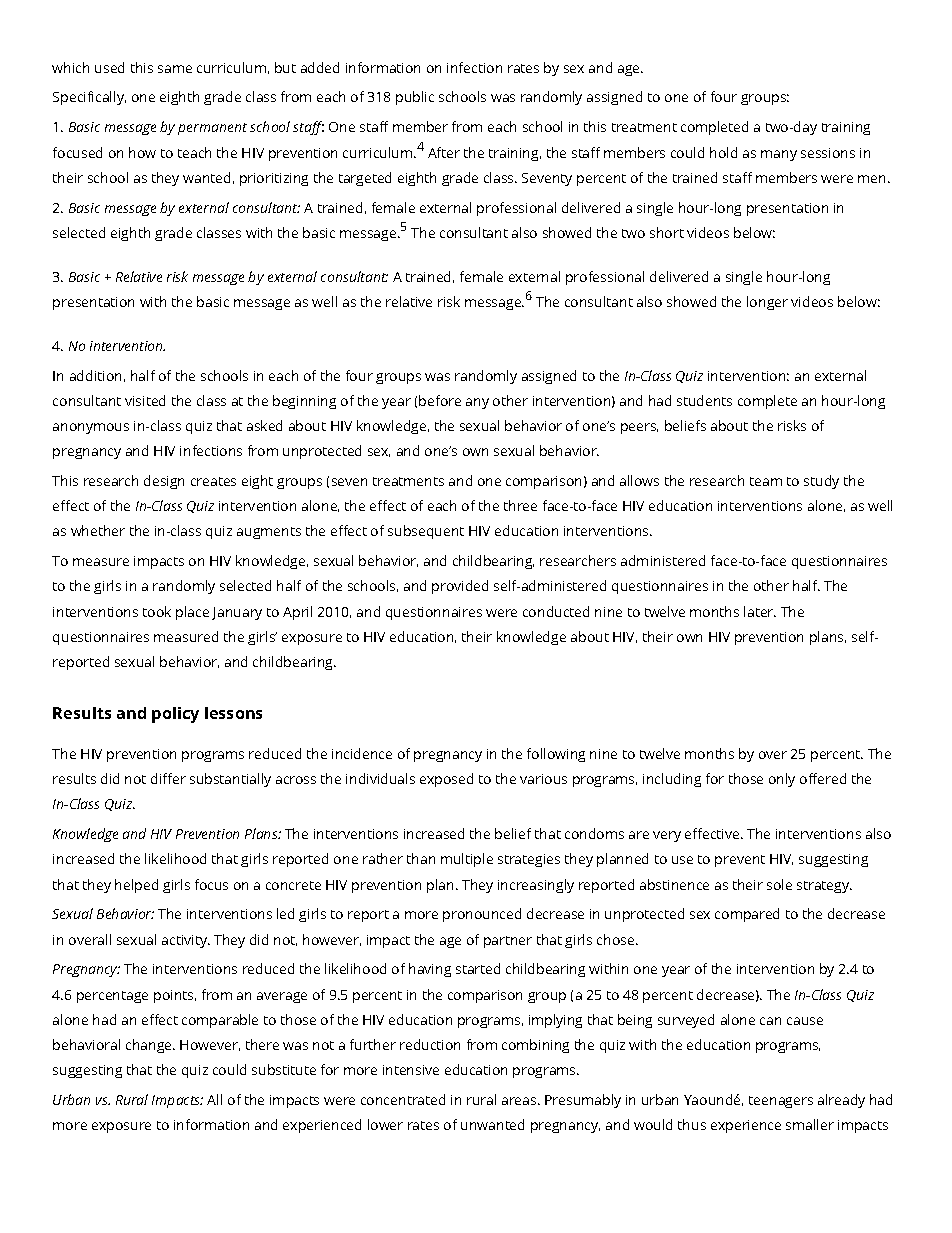 The image size is (952, 1233). What do you see at coordinates (440, 400) in the image?
I see `before` at bounding box center [440, 400].
